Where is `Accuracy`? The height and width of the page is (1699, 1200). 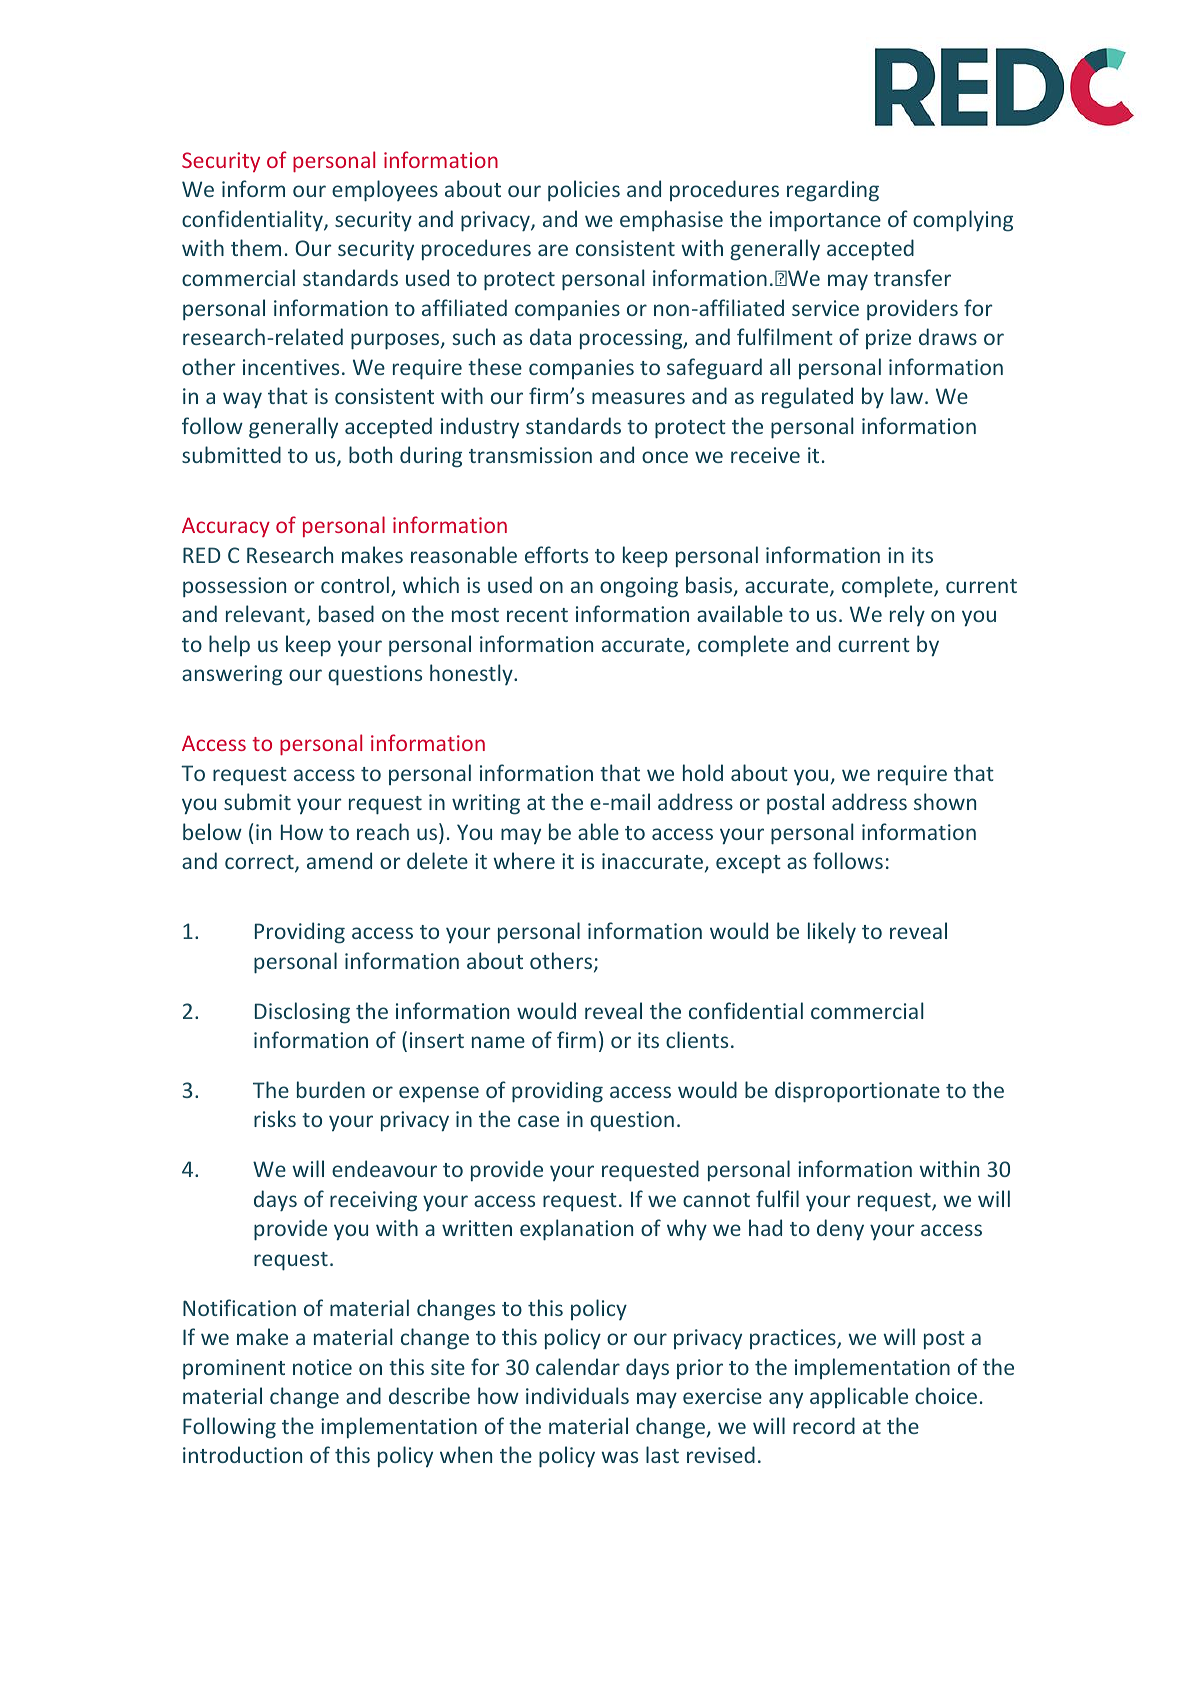 Accuracy is located at coordinates (226, 527).
